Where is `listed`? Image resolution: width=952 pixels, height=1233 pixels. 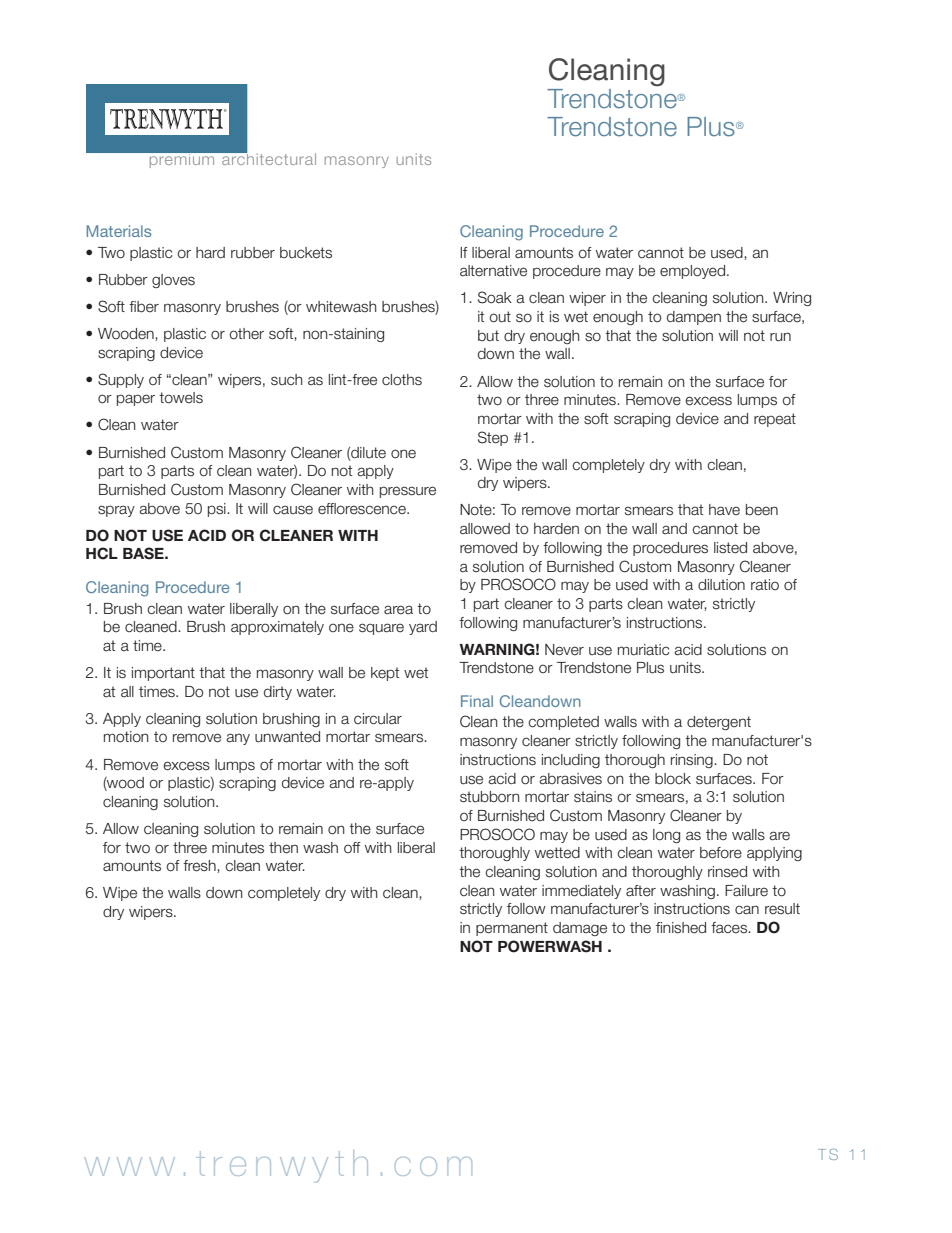 listed is located at coordinates (730, 548).
